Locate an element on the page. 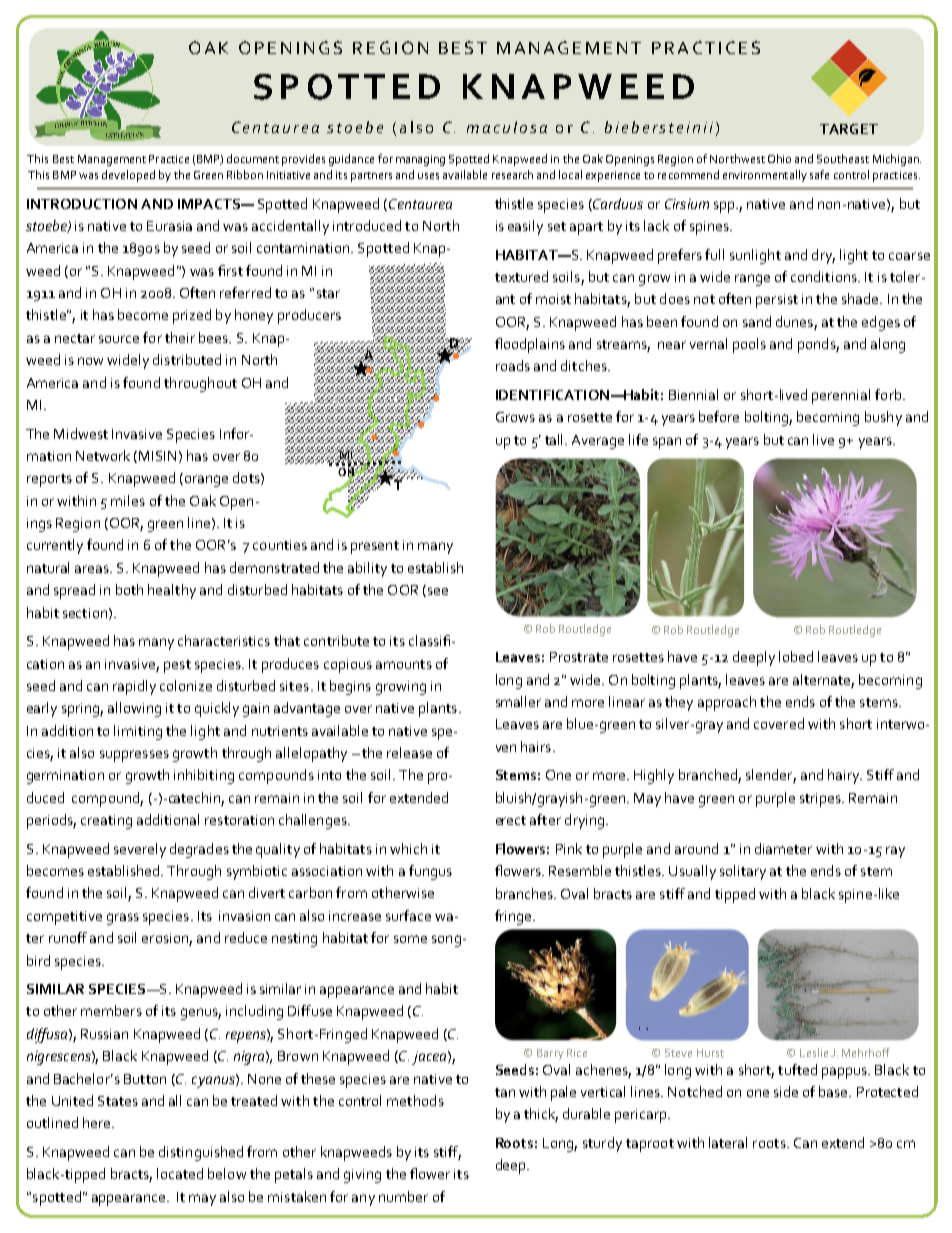 This page has width=952, height=1233. lateral is located at coordinates (728, 1142).
